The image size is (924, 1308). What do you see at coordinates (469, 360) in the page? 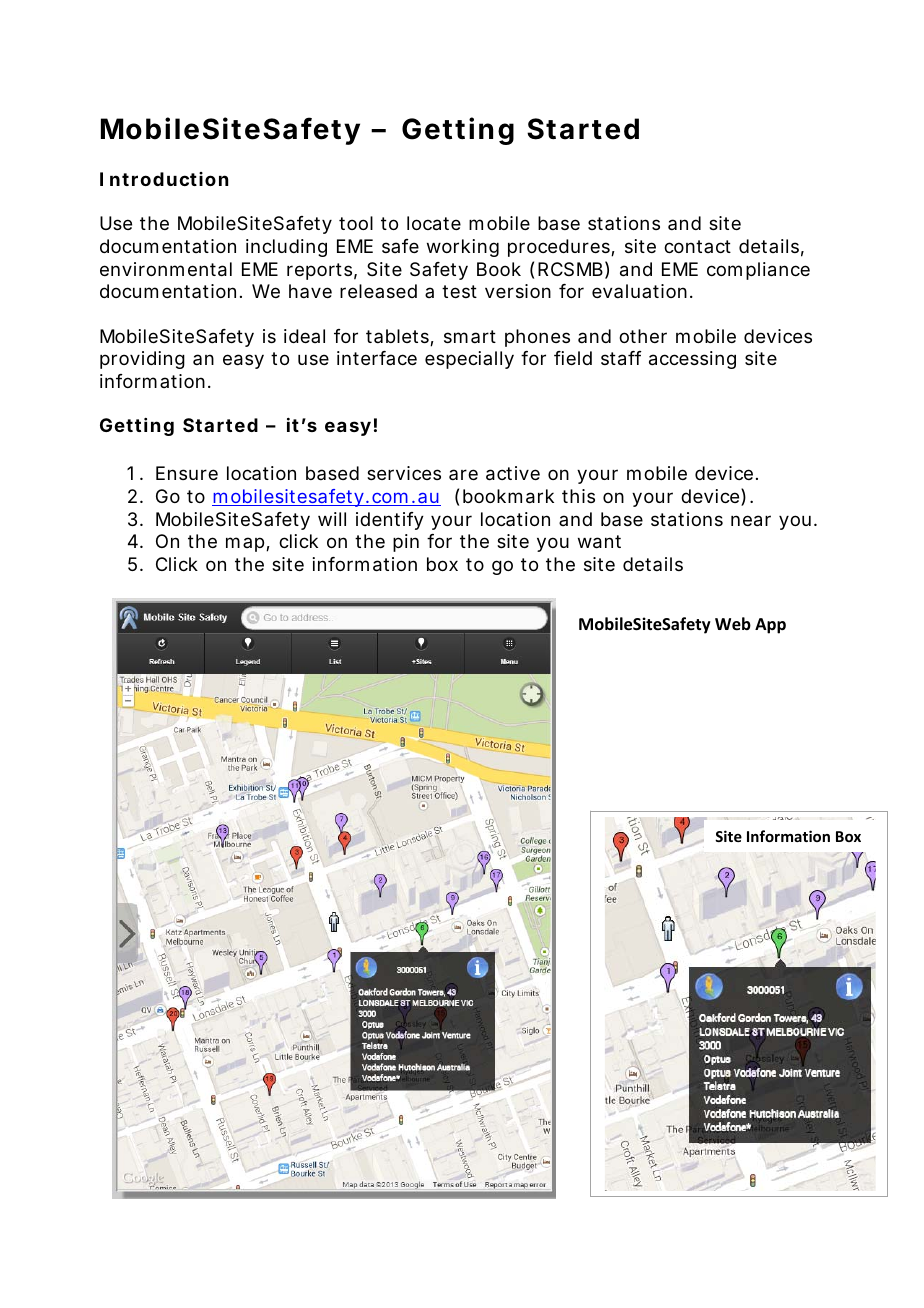
I see `especially` at bounding box center [469, 360].
